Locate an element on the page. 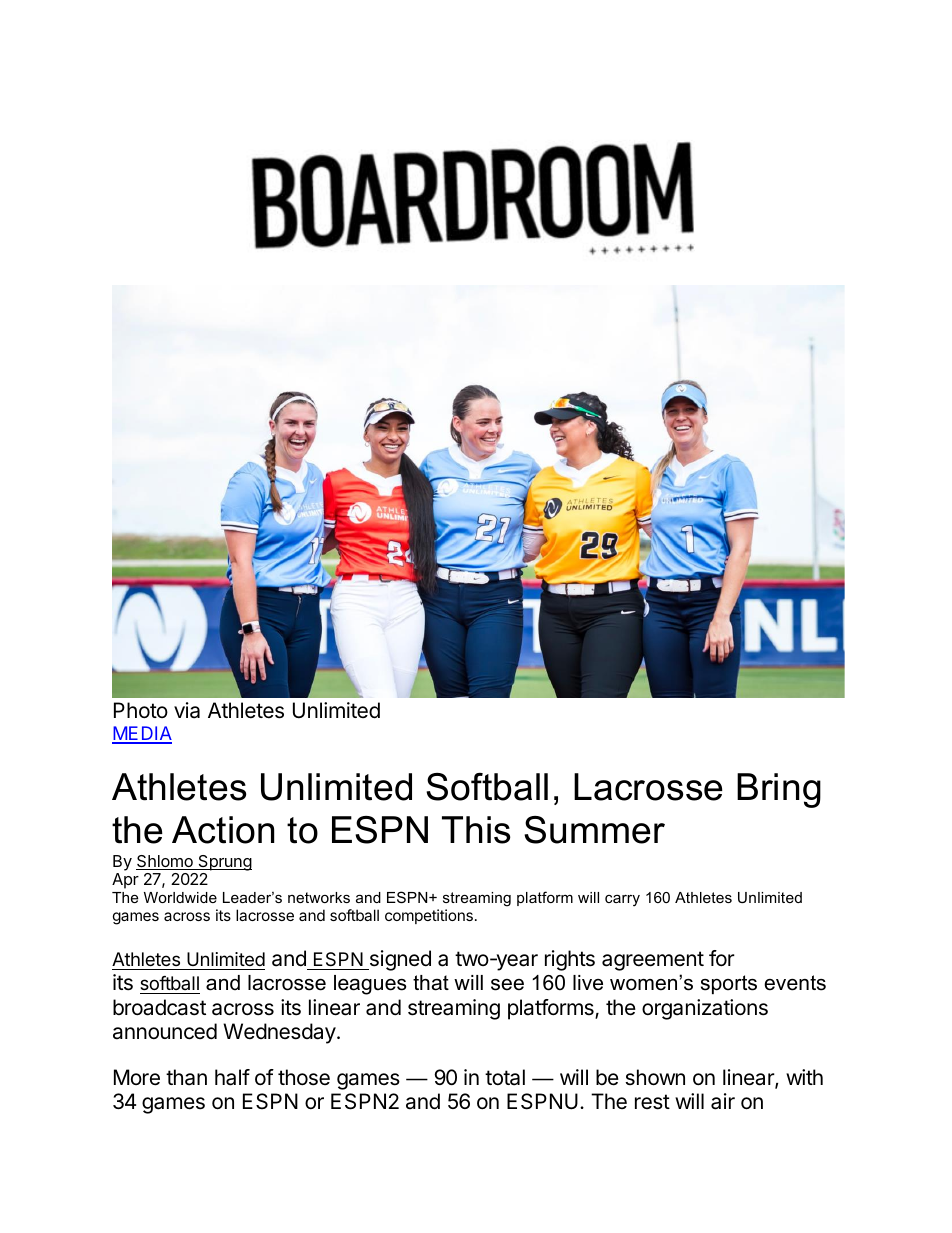 Image resolution: width=952 pixels, height=1233 pixels. via is located at coordinates (187, 710).
